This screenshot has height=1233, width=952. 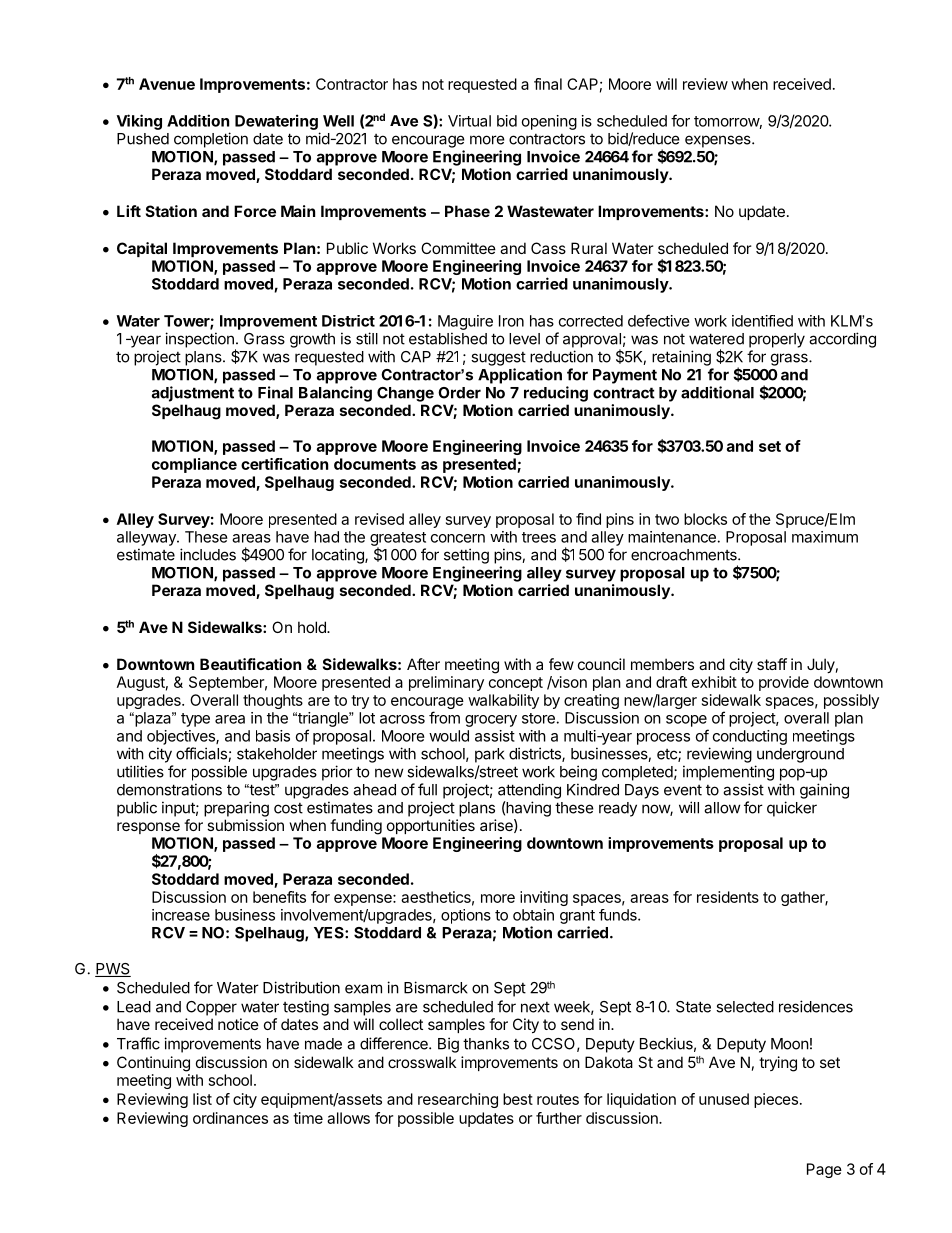 I want to click on Virtual, so click(x=469, y=121).
